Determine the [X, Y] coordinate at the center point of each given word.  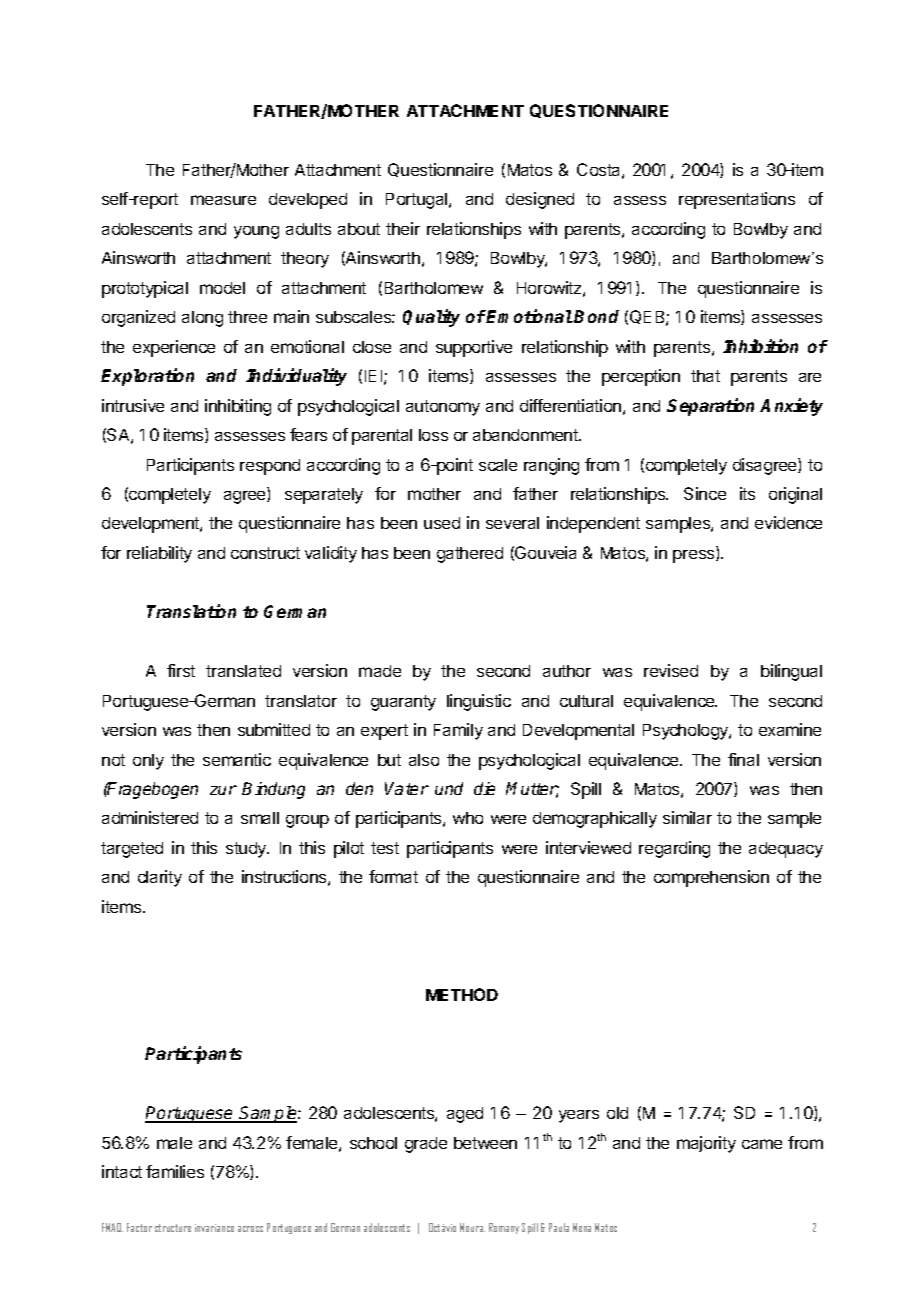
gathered [470, 555]
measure [223, 200]
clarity [160, 878]
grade [426, 1145]
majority [706, 1144]
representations [737, 200]
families [175, 1171]
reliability [159, 554]
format [393, 876]
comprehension [711, 878]
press [695, 556]
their [403, 228]
